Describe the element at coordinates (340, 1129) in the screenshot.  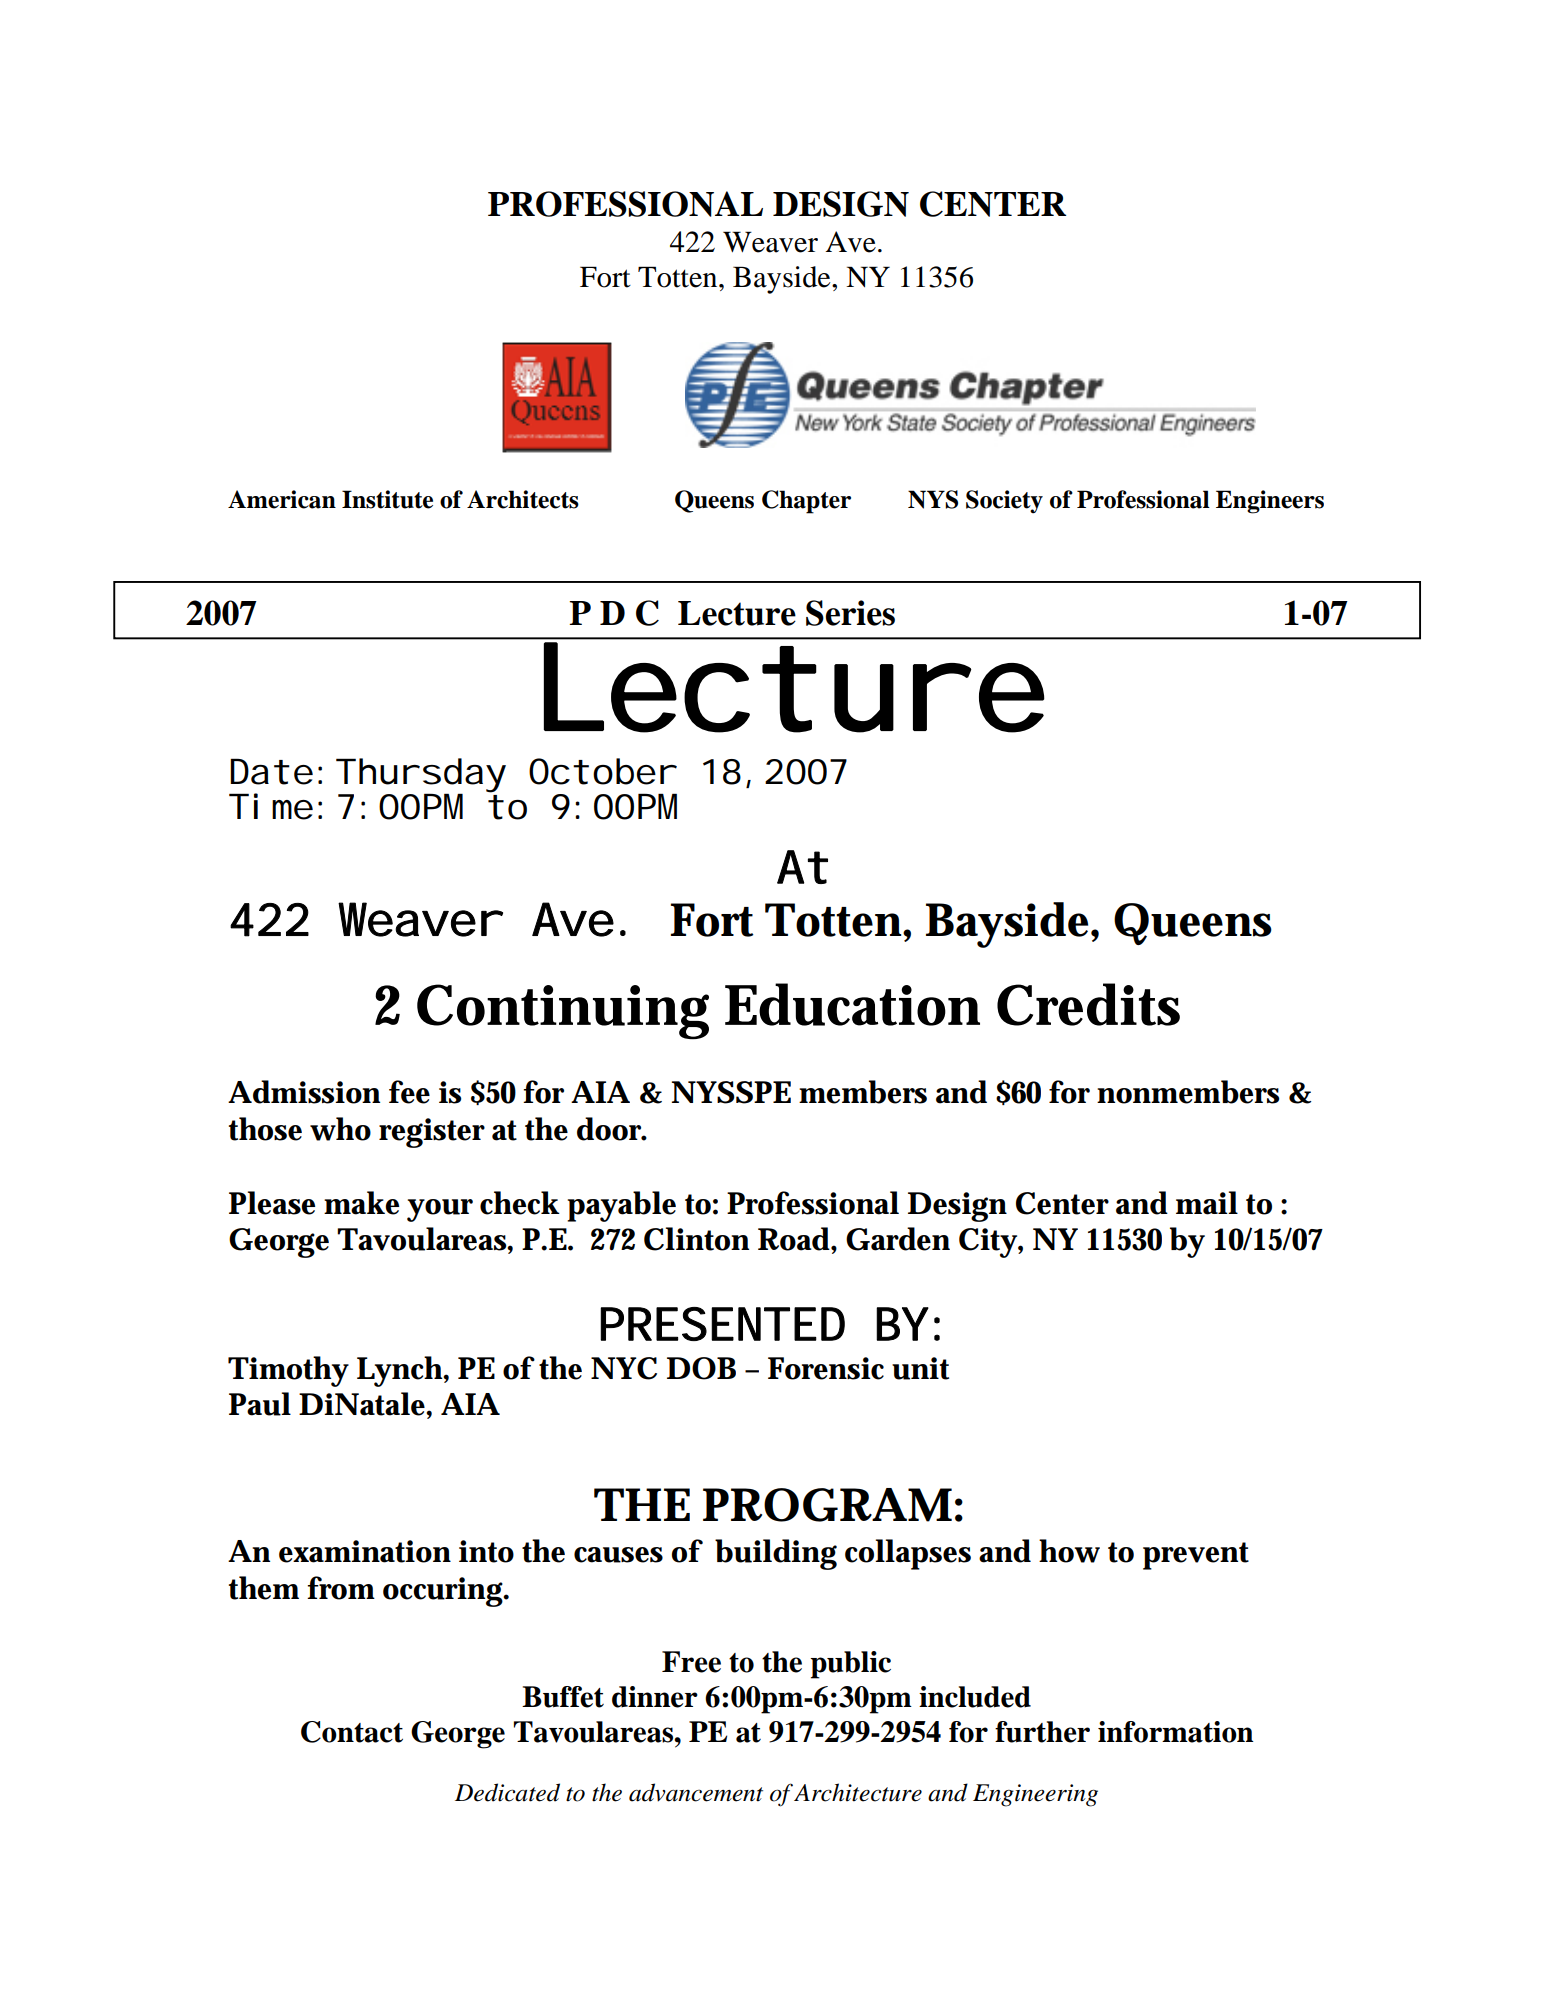
I see `who` at that location.
